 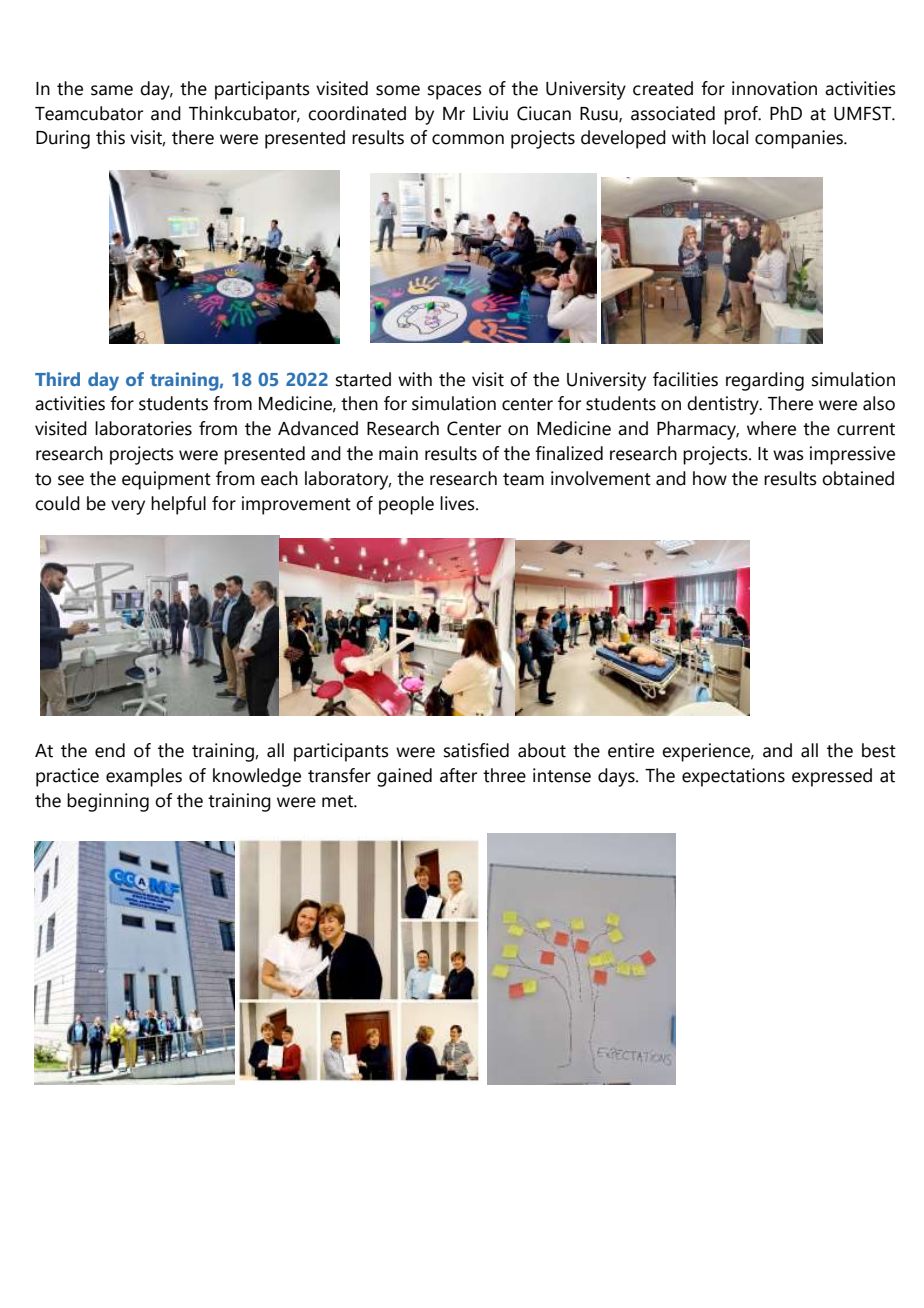 What do you see at coordinates (144, 777) in the screenshot?
I see `examples` at bounding box center [144, 777].
